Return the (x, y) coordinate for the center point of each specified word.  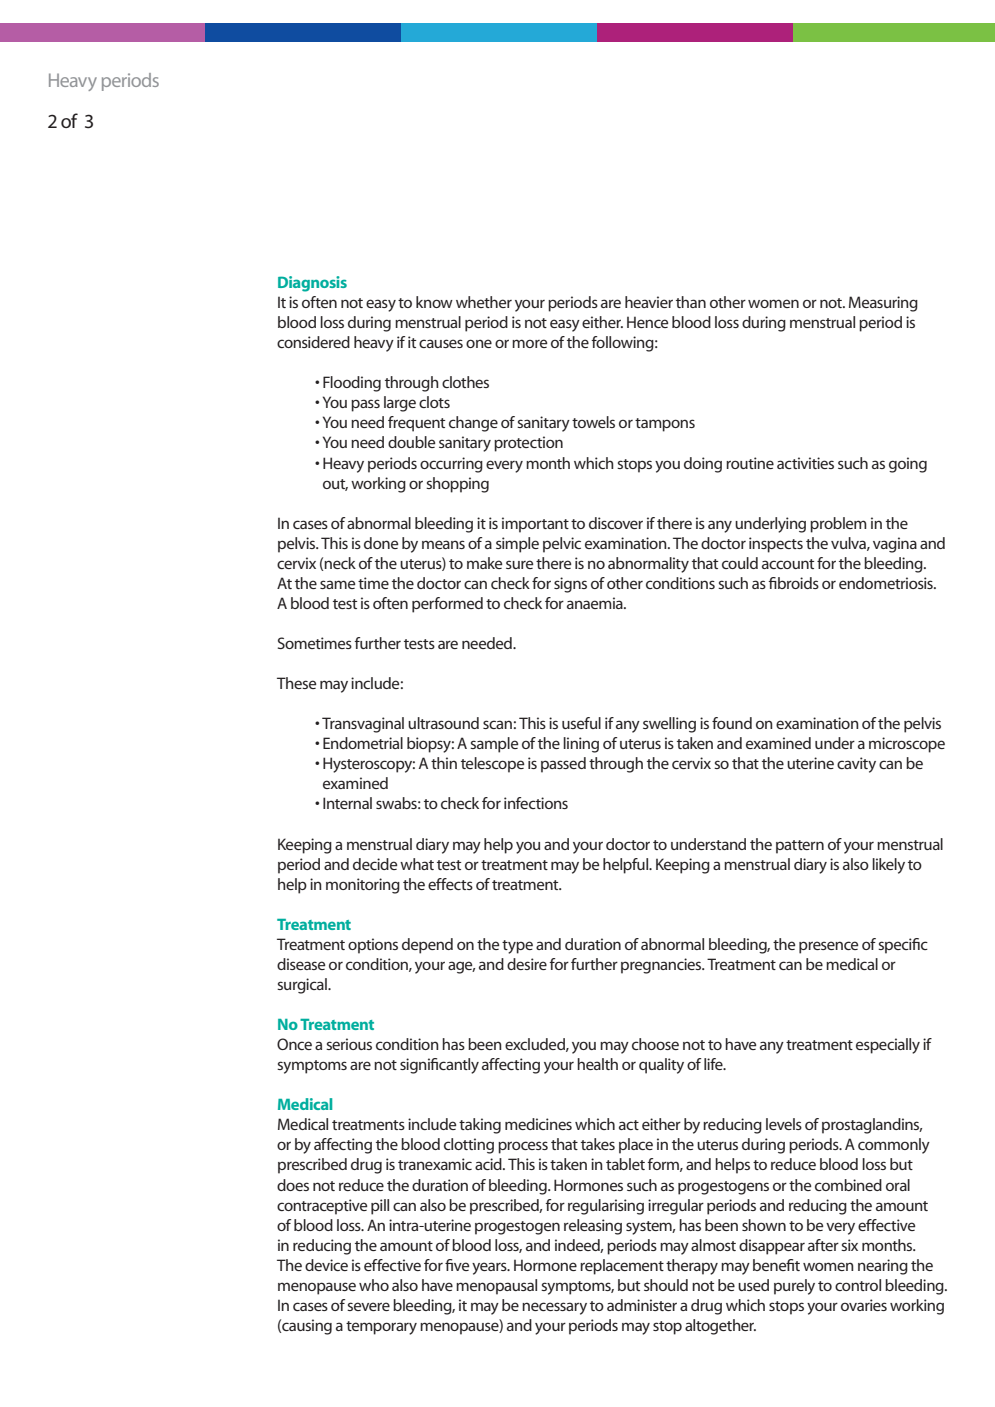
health (597, 1064)
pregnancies (662, 966)
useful (581, 723)
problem (838, 525)
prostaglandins (872, 1126)
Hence (647, 322)
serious (349, 1044)
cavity (856, 765)
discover (616, 523)
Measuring (883, 304)
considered (313, 342)
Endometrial (363, 743)
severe (368, 1306)
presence (828, 947)
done (381, 543)
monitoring (363, 886)
